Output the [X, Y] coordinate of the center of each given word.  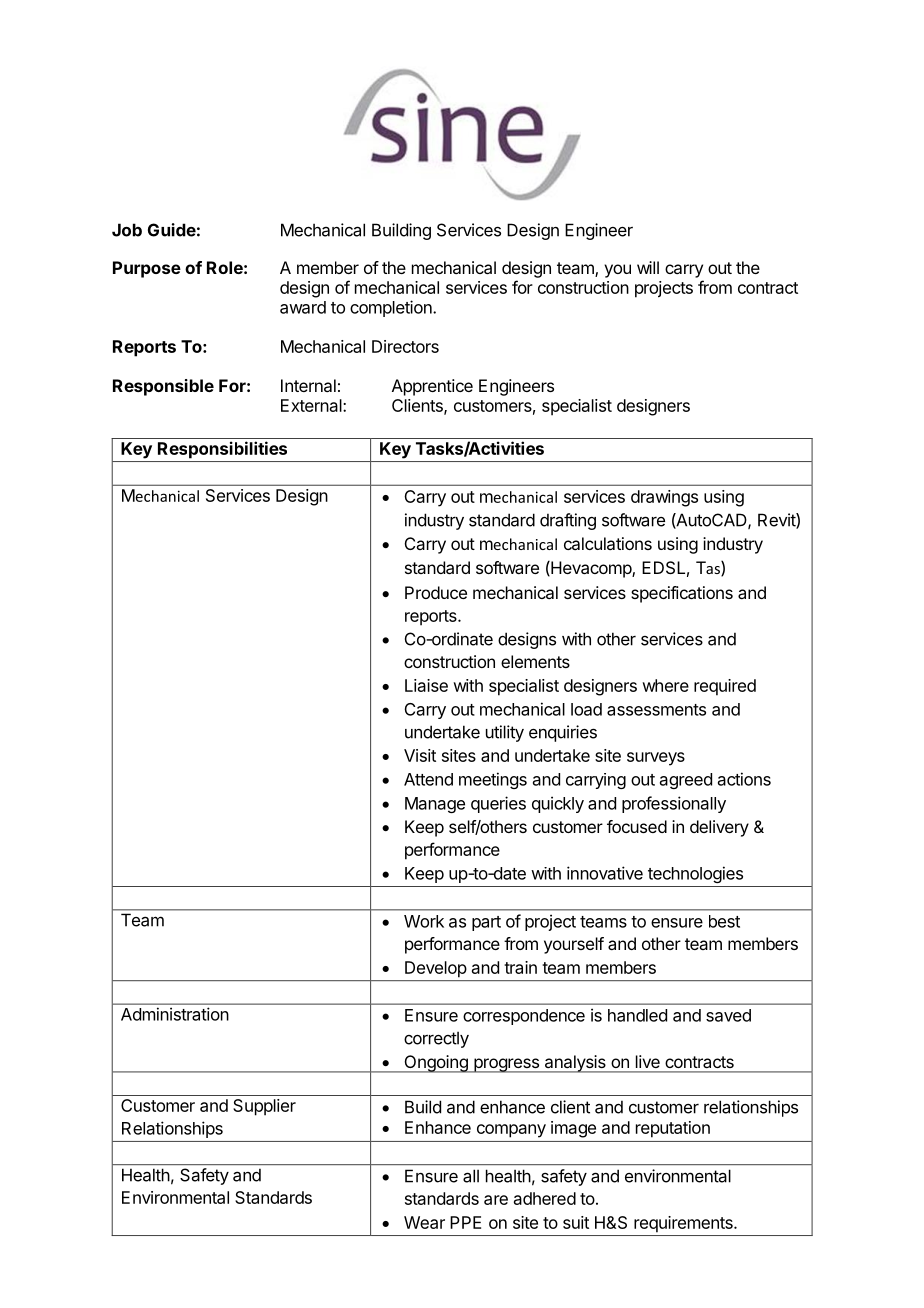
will [648, 267]
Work [424, 921]
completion [392, 308]
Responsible [163, 387]
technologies [695, 874]
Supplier [264, 1107]
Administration [175, 1014]
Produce [436, 592]
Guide [172, 230]
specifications [682, 594]
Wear [424, 1222]
